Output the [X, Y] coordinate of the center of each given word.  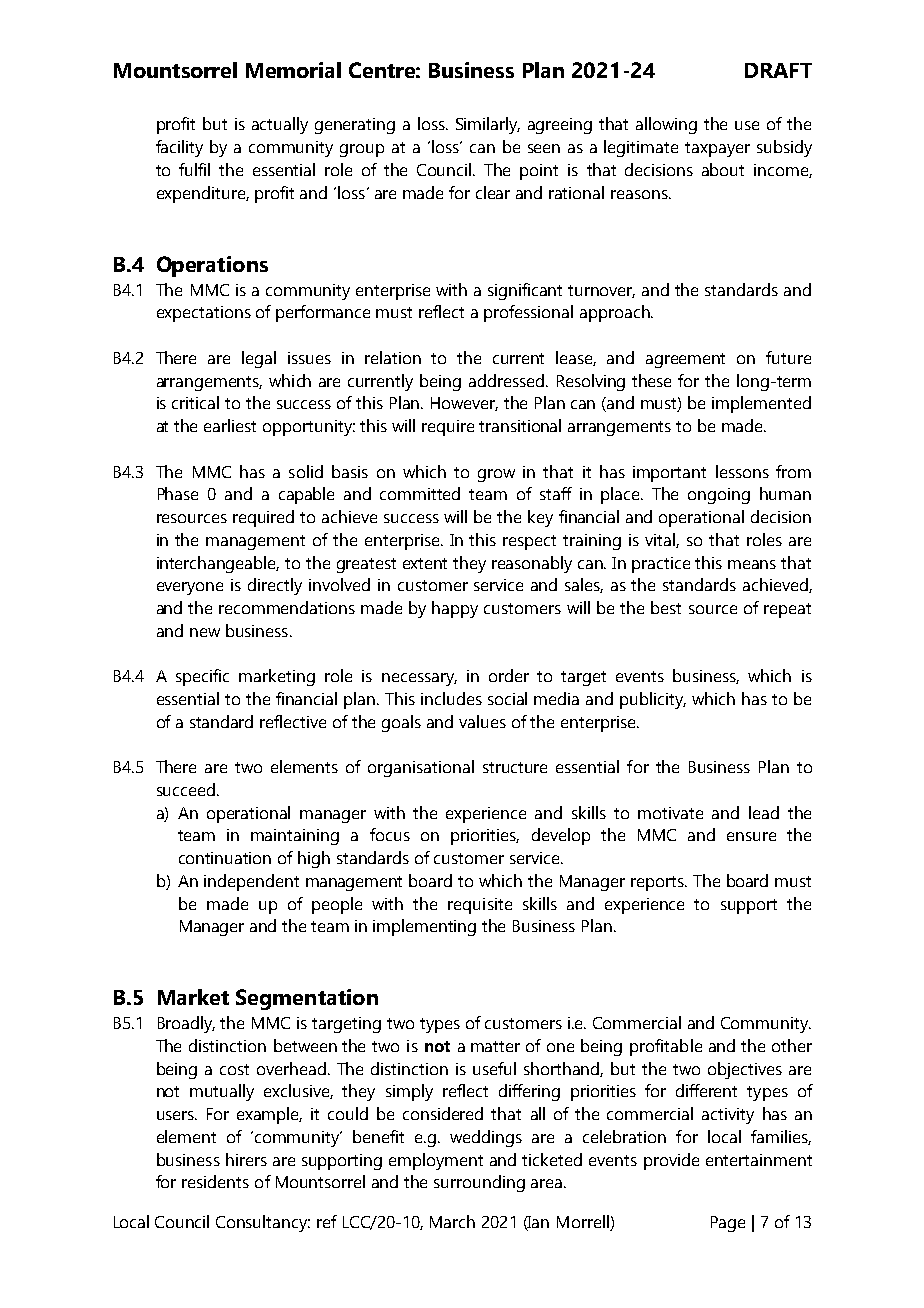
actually [280, 125]
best [666, 607]
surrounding [479, 1183]
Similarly [488, 125]
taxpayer [717, 149]
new [205, 632]
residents [215, 1181]
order [509, 675]
